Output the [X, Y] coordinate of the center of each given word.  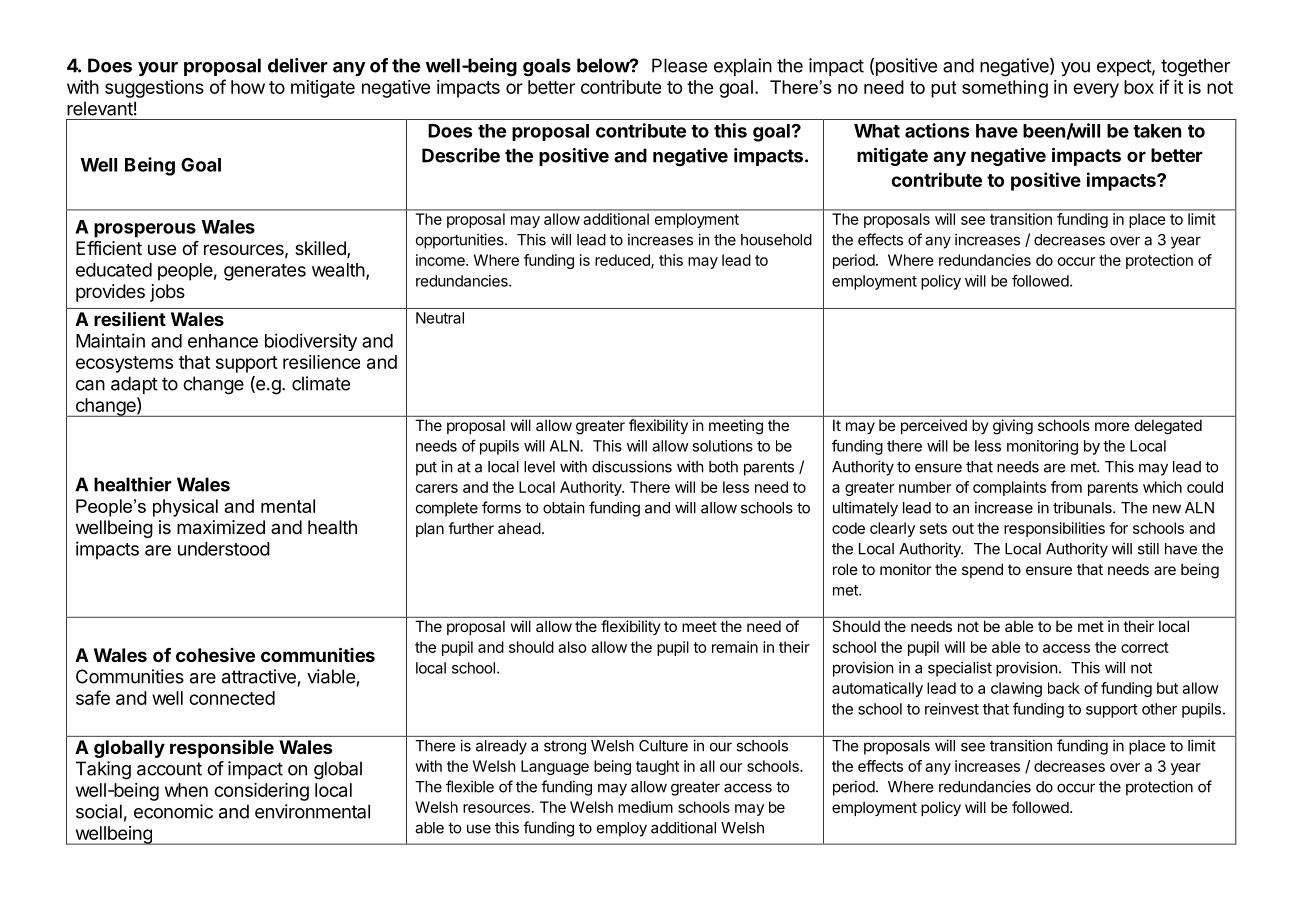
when [186, 790]
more [1112, 426]
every [1096, 90]
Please [679, 65]
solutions [722, 446]
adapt [134, 385]
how [248, 87]
